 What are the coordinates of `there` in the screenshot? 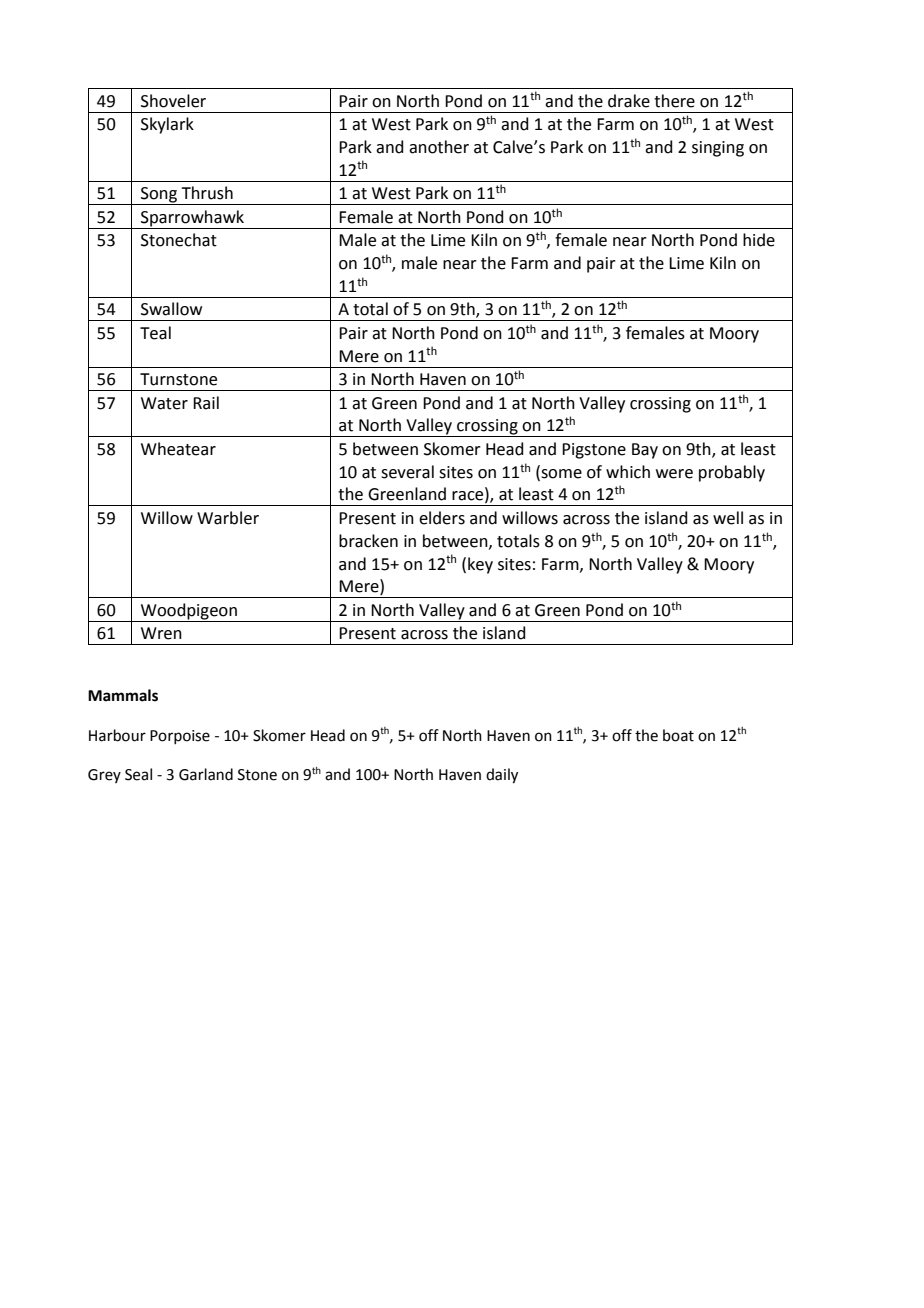 It's located at (674, 101).
